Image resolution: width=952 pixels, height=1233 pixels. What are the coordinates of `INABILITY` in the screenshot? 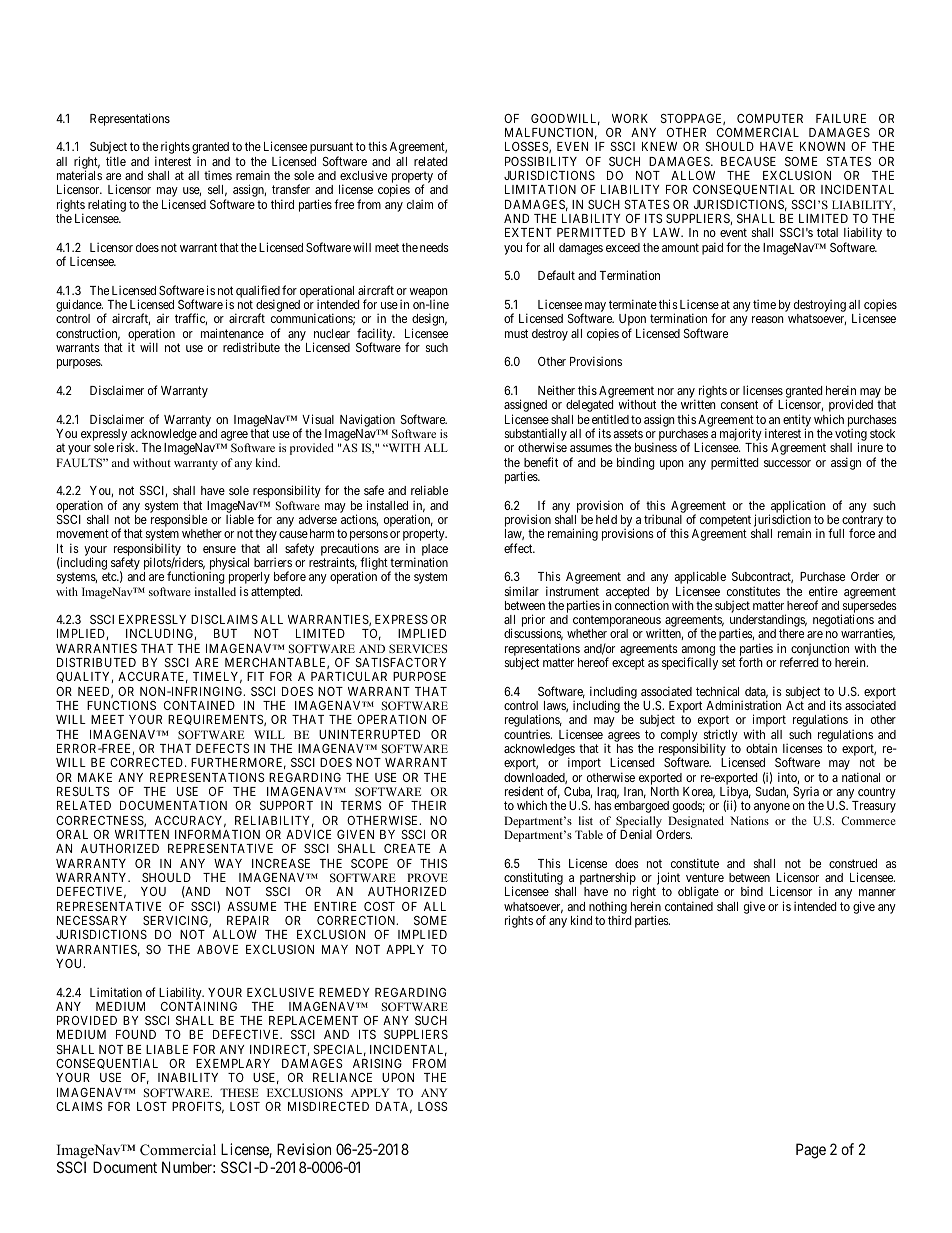 It's located at (188, 1077).
